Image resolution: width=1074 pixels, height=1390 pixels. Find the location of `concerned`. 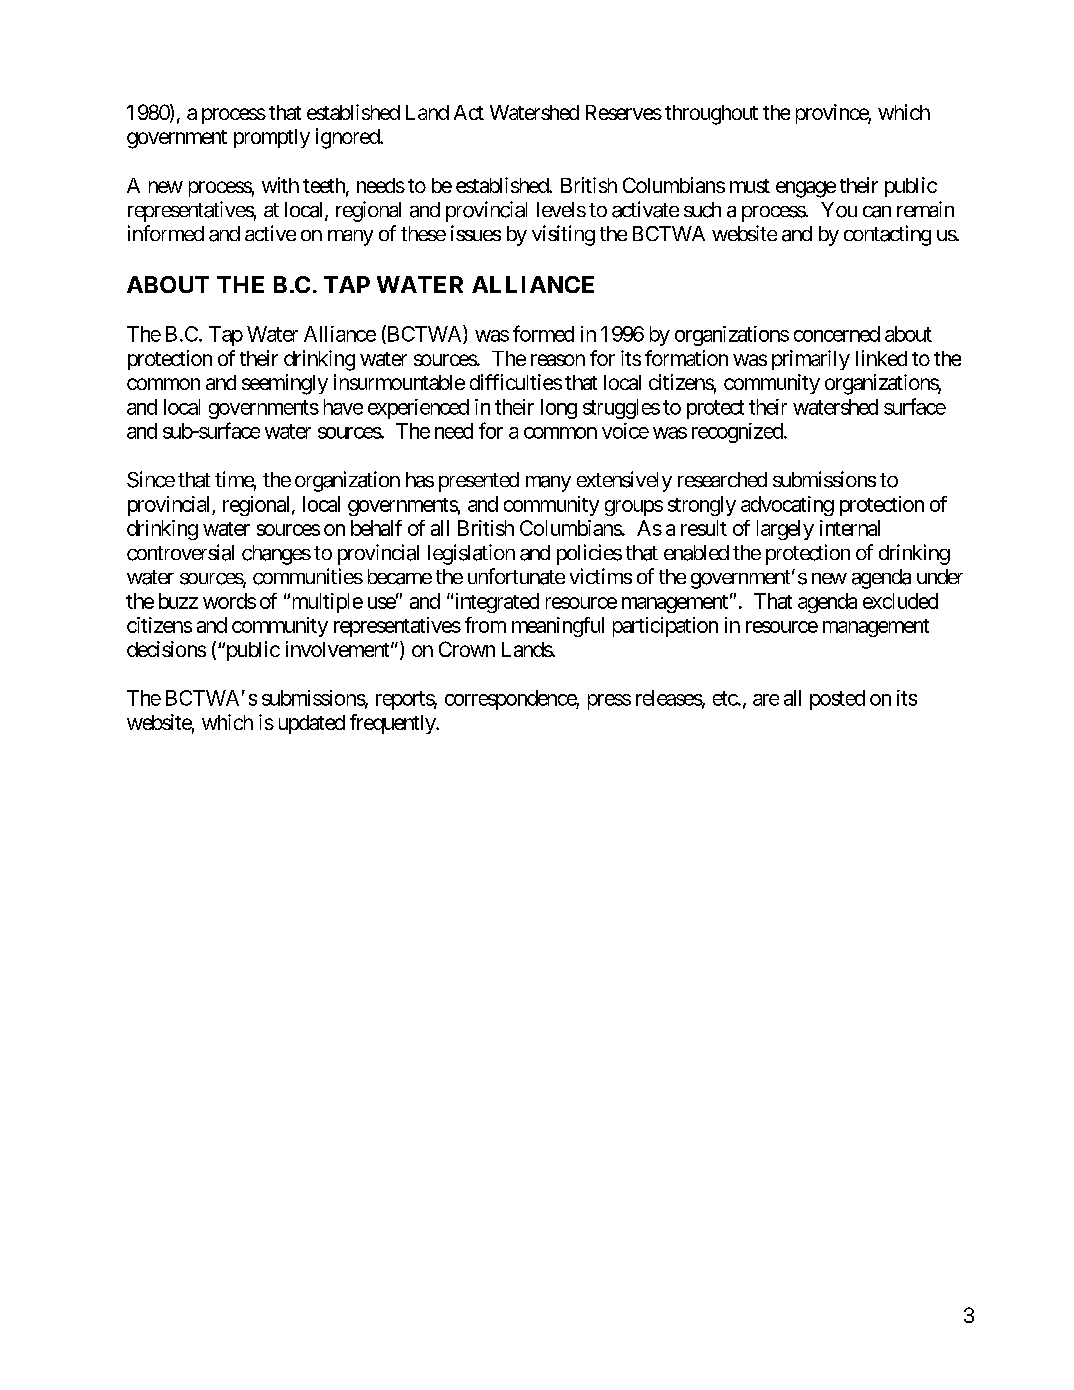

concerned is located at coordinates (837, 334).
